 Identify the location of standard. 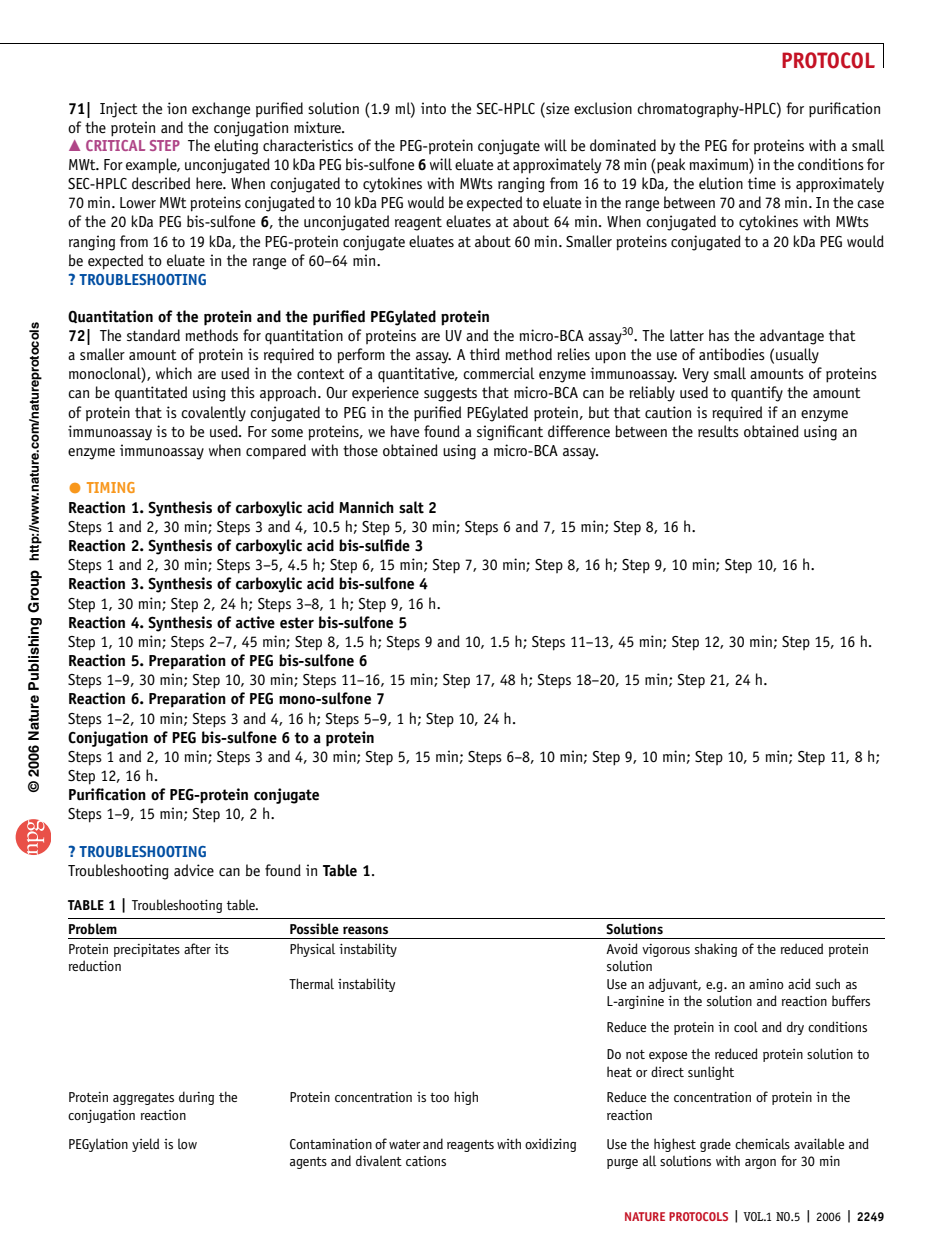
(153, 335).
